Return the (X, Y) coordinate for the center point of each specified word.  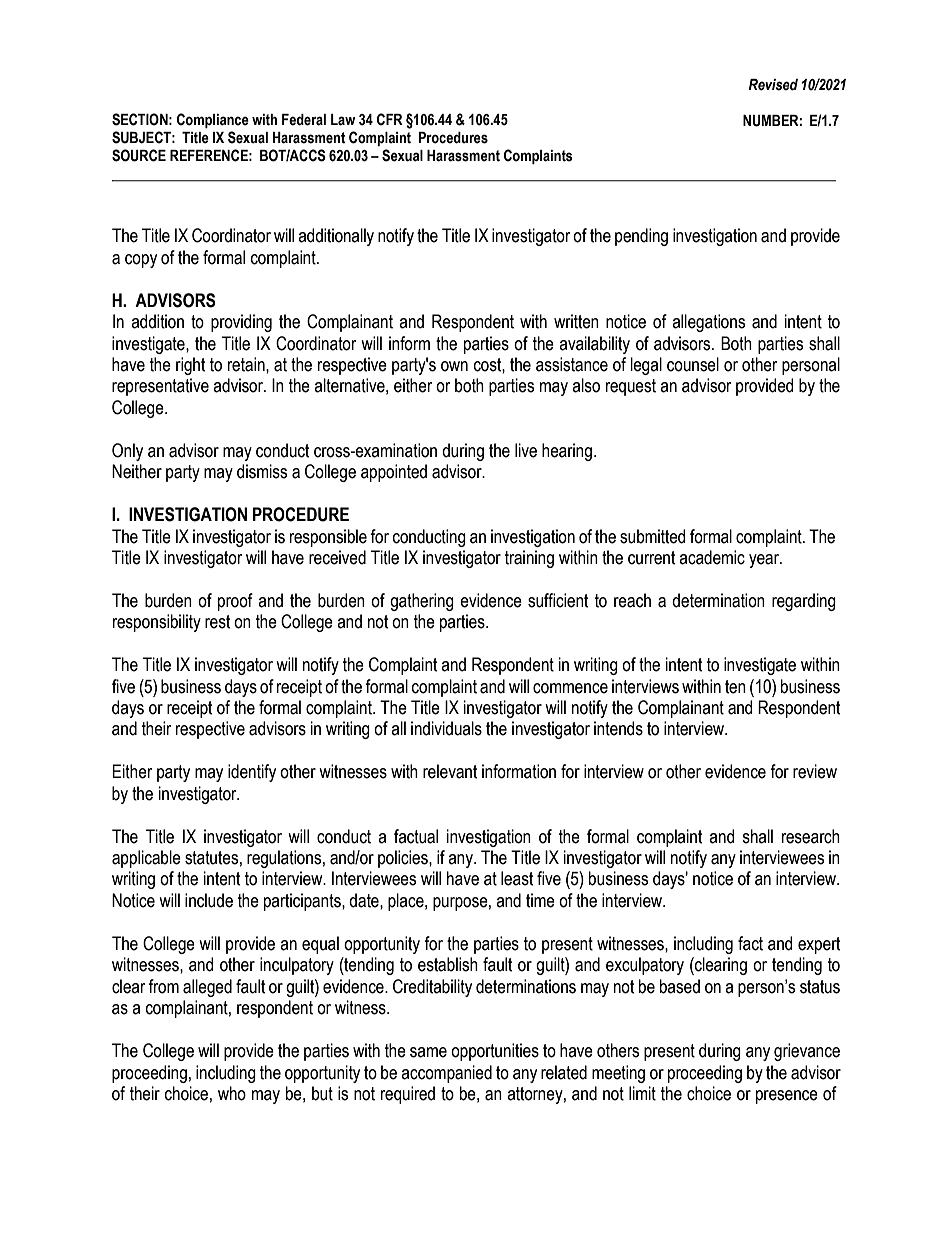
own (454, 366)
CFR (390, 119)
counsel (693, 364)
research (811, 836)
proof (235, 602)
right (191, 366)
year (765, 561)
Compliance (213, 120)
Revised (773, 85)
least (517, 878)
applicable (146, 859)
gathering (422, 602)
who (232, 1093)
